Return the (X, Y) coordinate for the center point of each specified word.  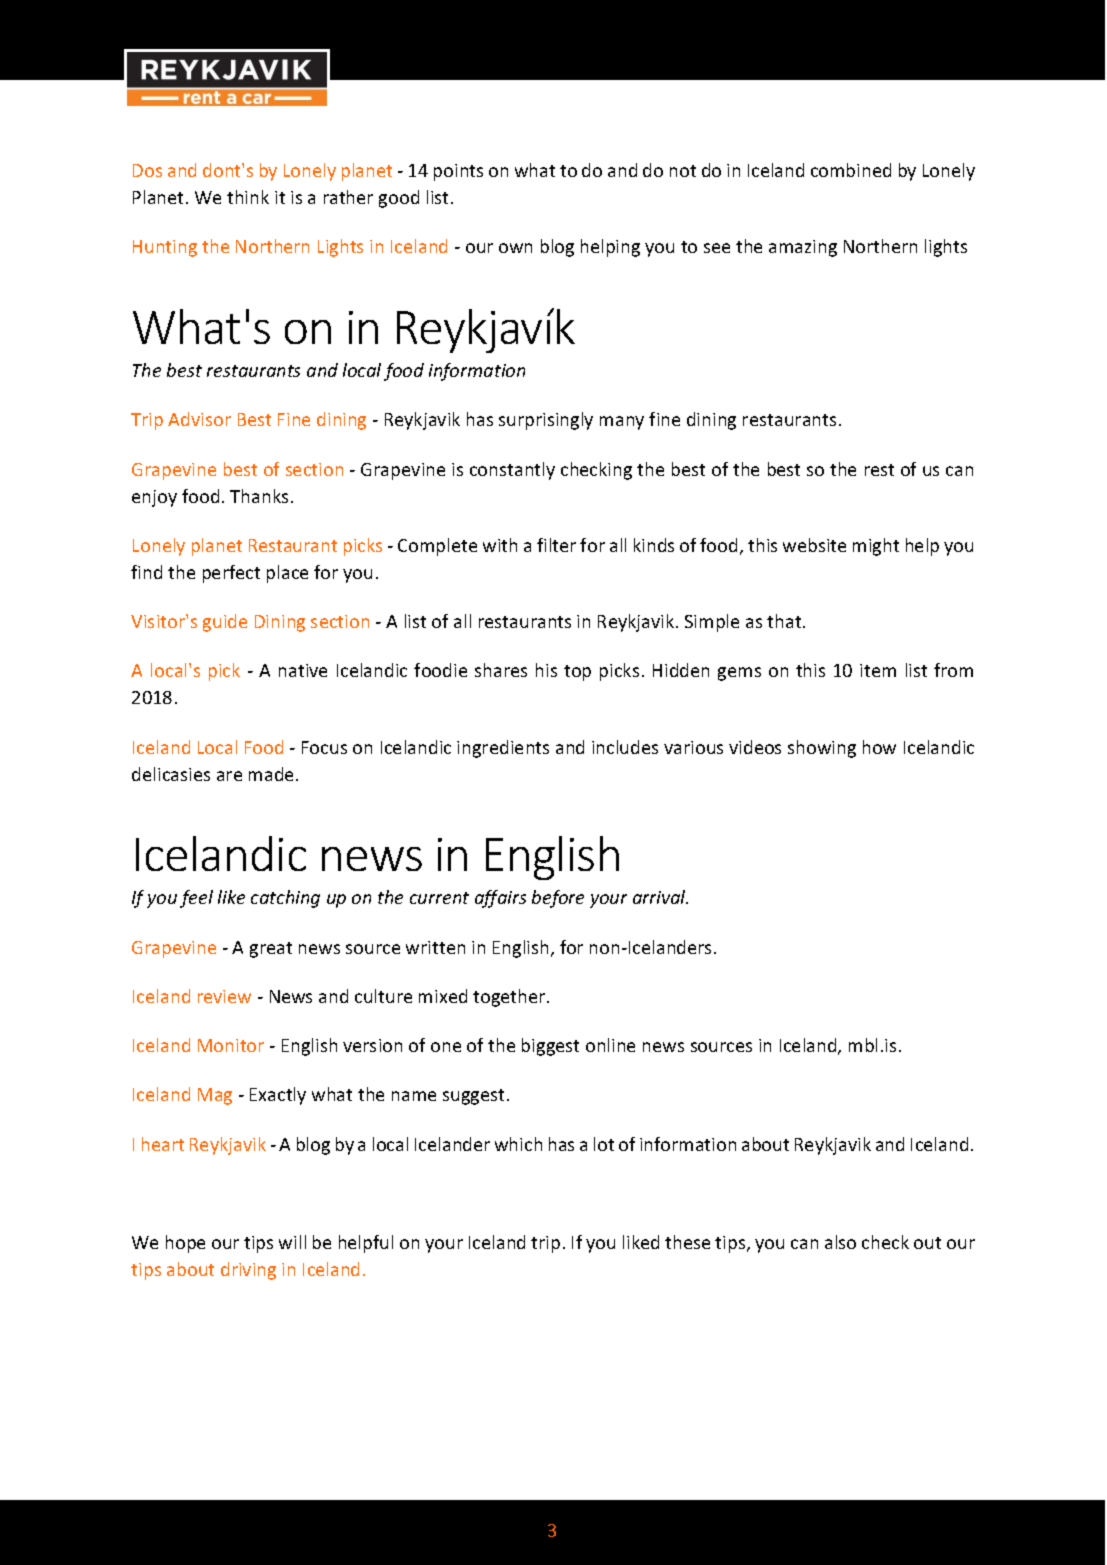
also (840, 1242)
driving (248, 1271)
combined (851, 170)
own (515, 248)
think (248, 197)
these (687, 1242)
